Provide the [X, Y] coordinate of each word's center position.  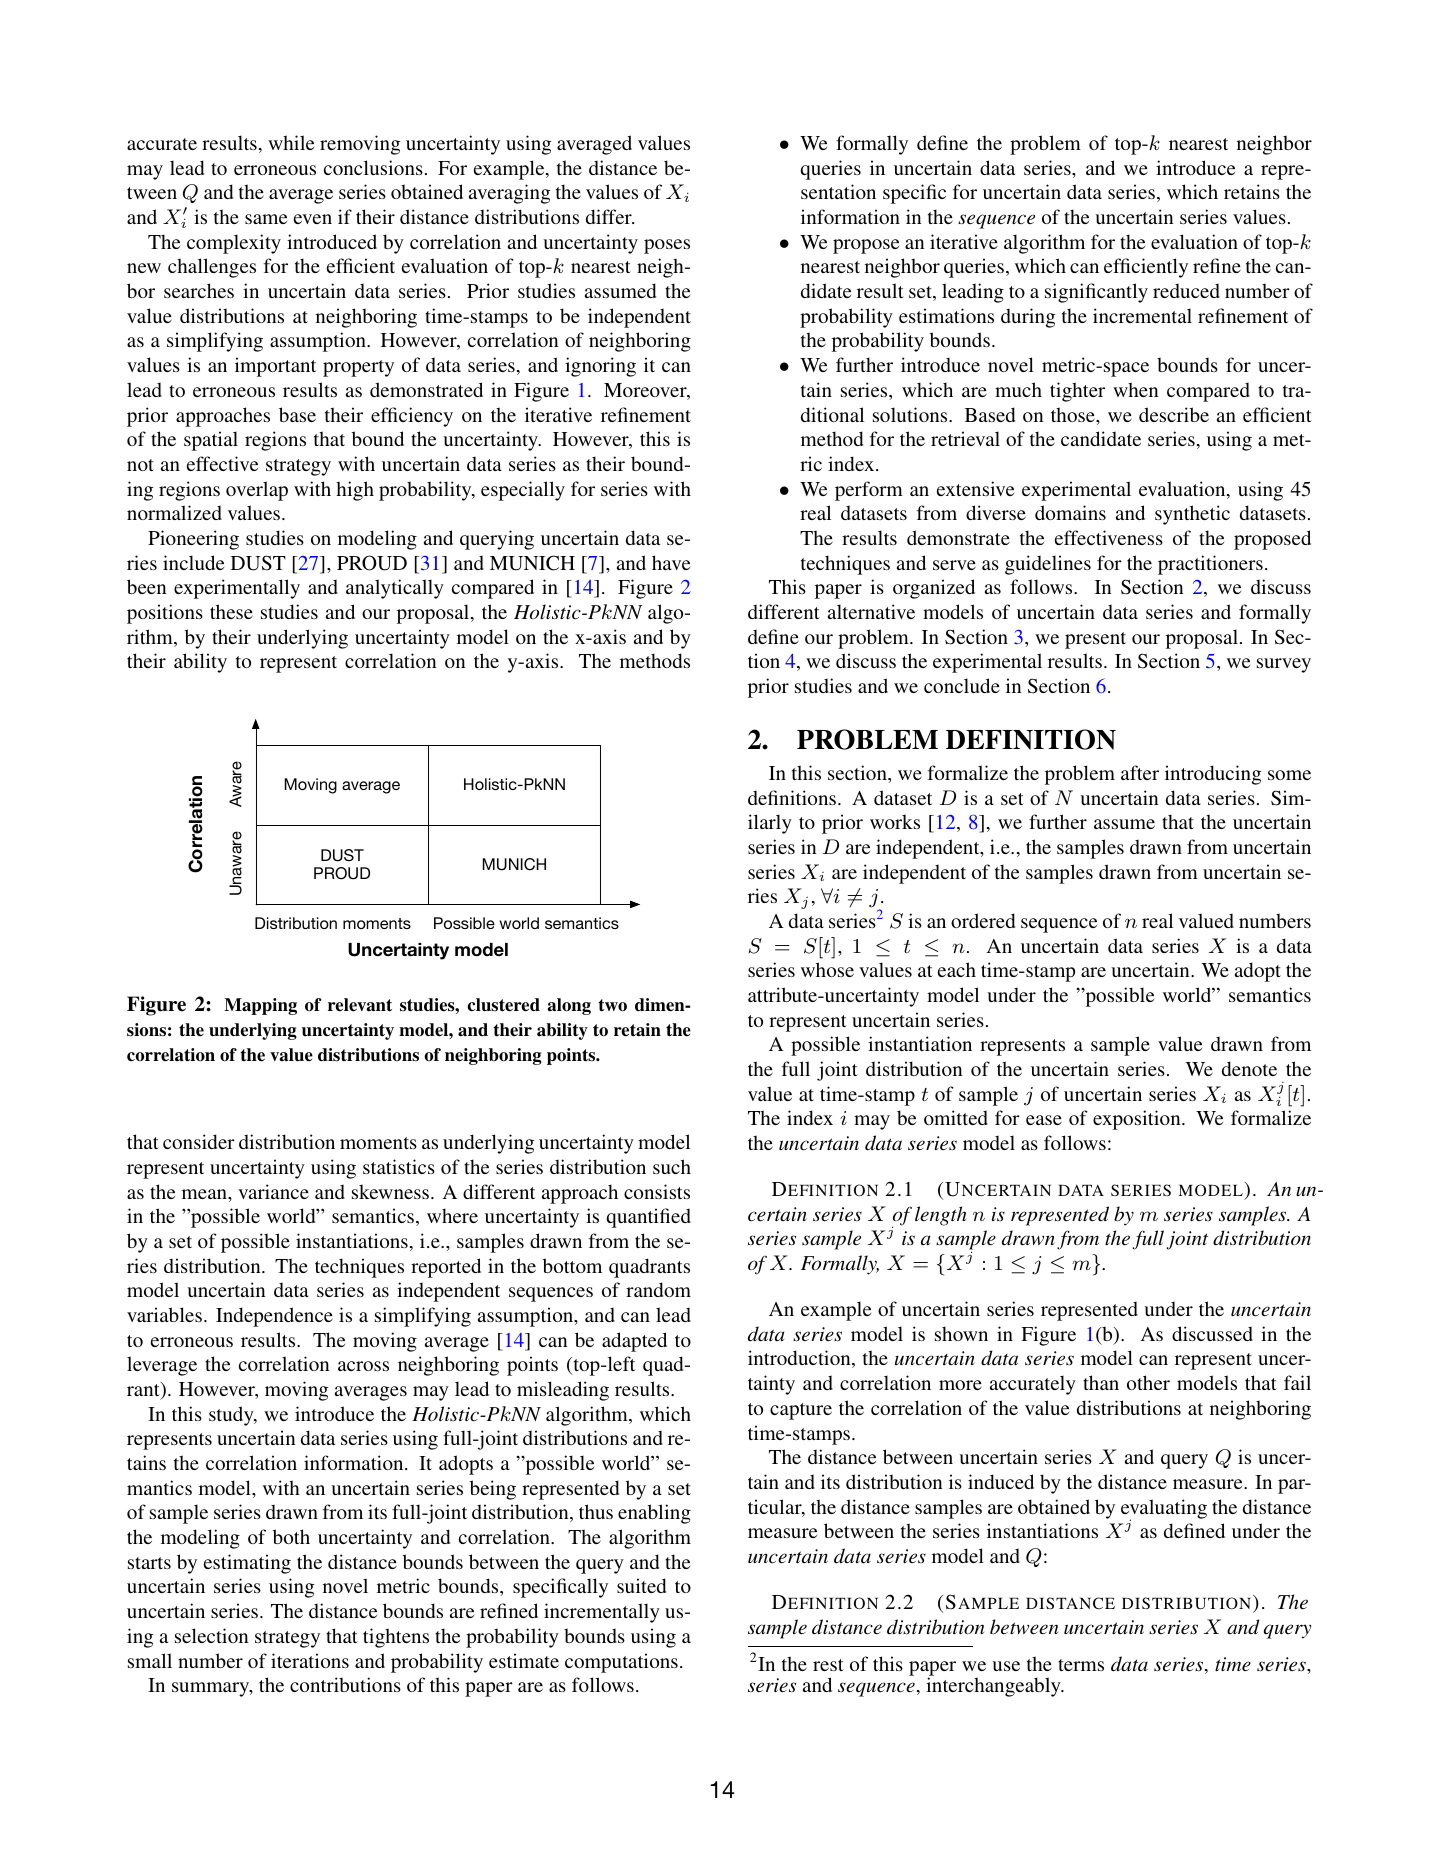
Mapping [260, 1006]
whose [827, 969]
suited [641, 1585]
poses [667, 246]
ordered [983, 920]
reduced [1186, 291]
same [266, 219]
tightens [396, 1638]
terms [1081, 1665]
